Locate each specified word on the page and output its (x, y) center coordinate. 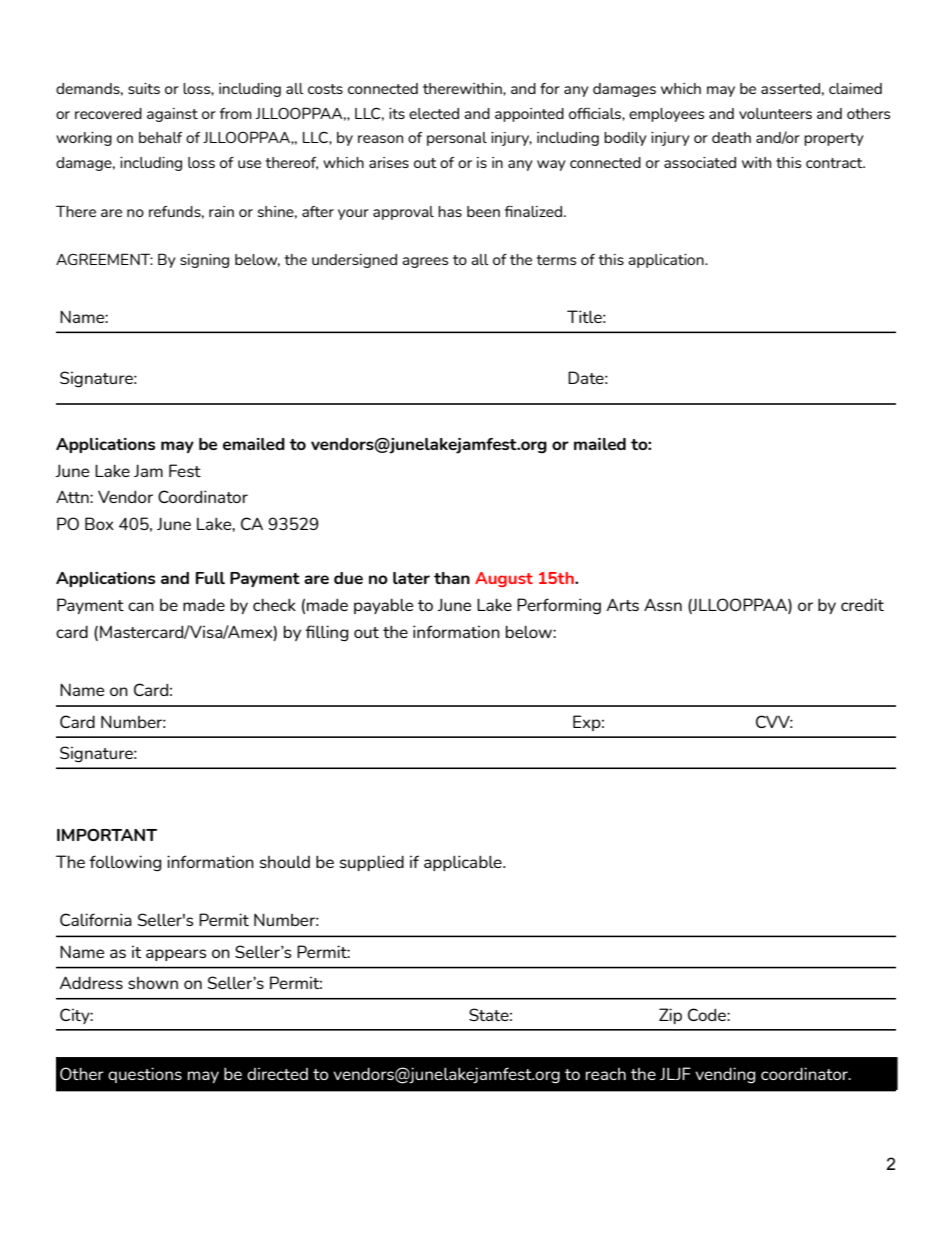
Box (99, 523)
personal (457, 139)
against (172, 115)
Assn (663, 605)
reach (606, 1074)
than (452, 578)
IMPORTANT (107, 835)
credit (862, 604)
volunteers (775, 113)
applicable (464, 863)
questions (145, 1075)
